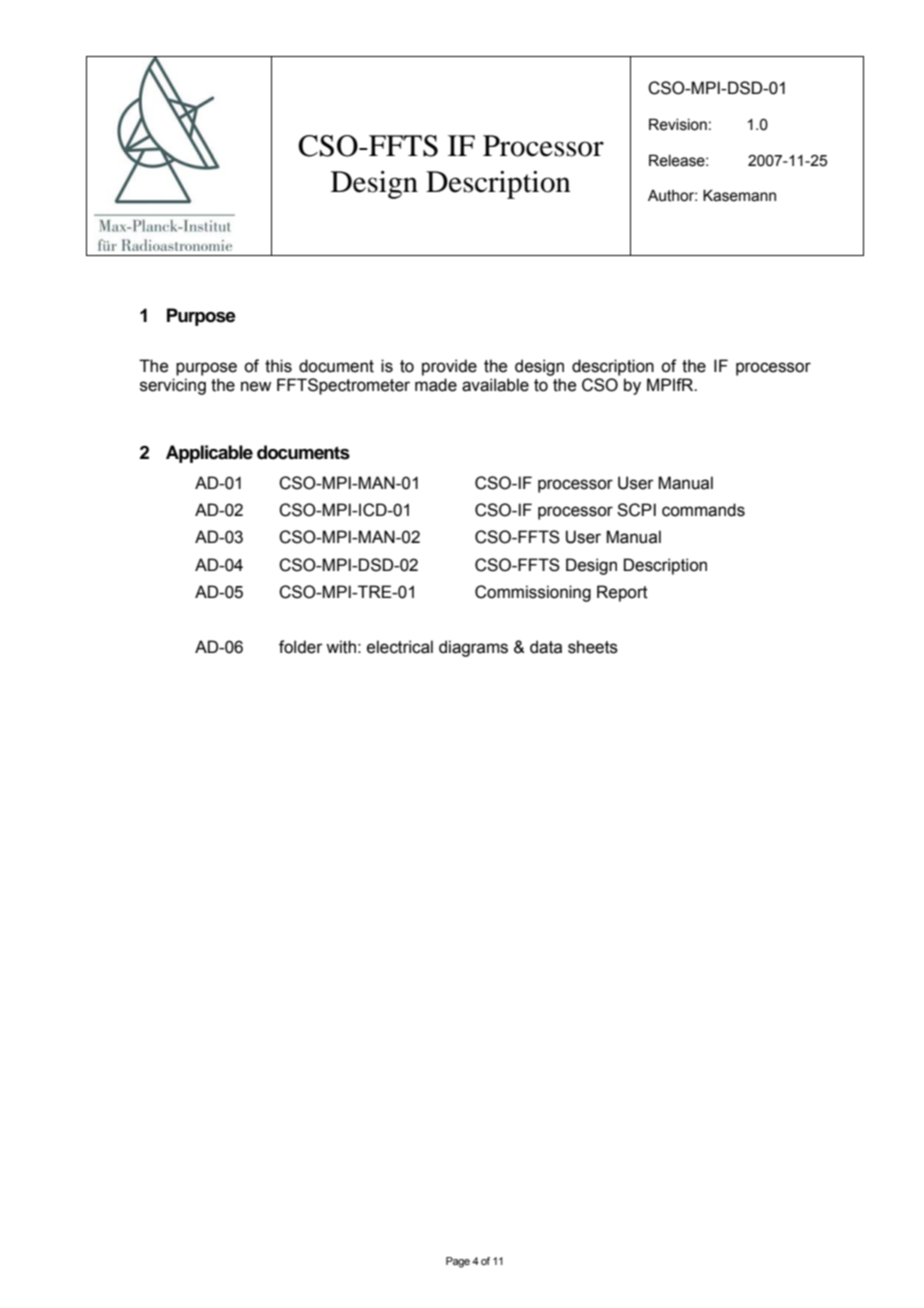  Describe the element at coordinates (449, 367) in the image. I see `provide` at that location.
